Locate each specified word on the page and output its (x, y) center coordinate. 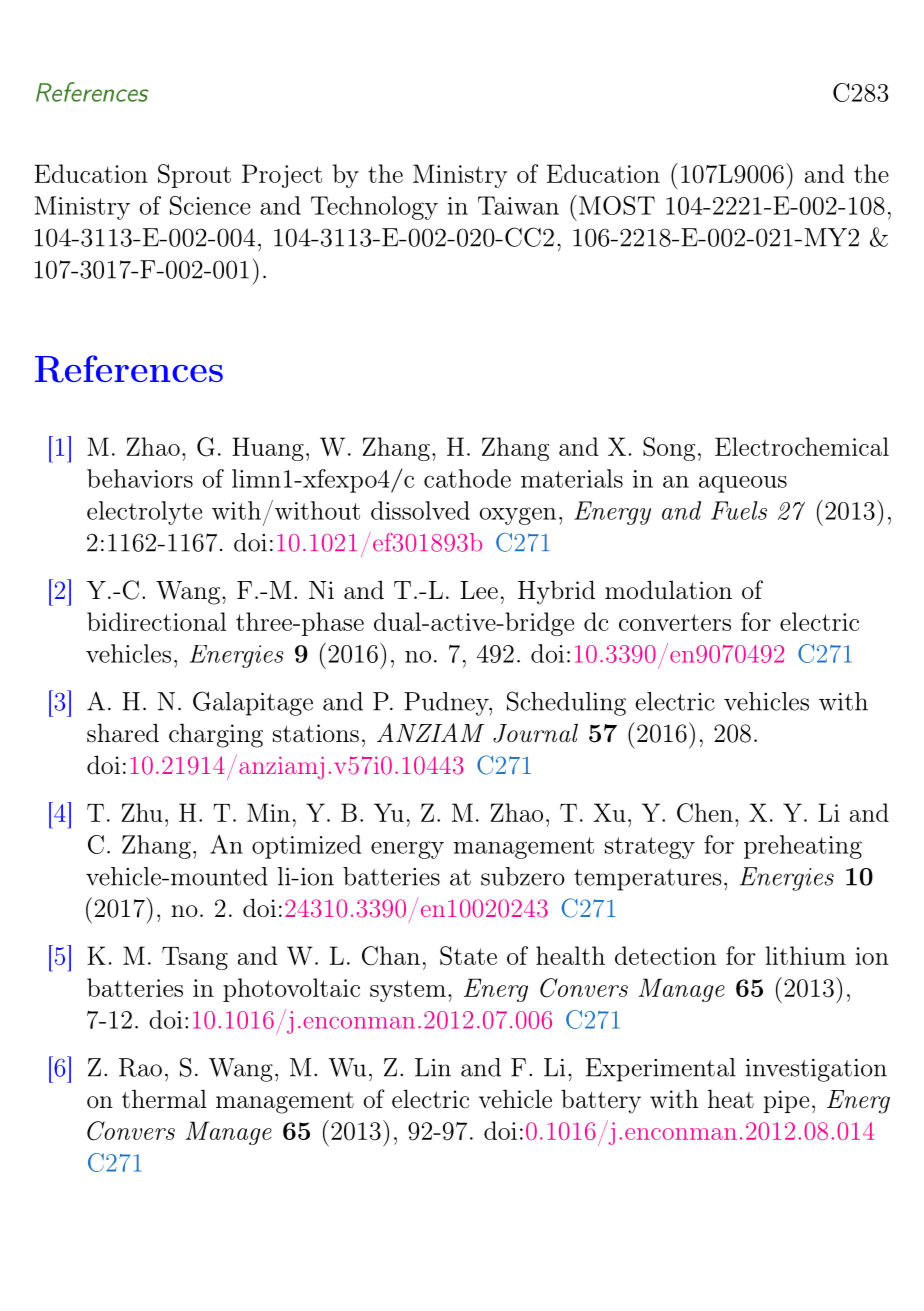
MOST (615, 205)
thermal (164, 1099)
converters (675, 622)
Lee (479, 590)
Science (210, 205)
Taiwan (518, 205)
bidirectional (157, 621)
